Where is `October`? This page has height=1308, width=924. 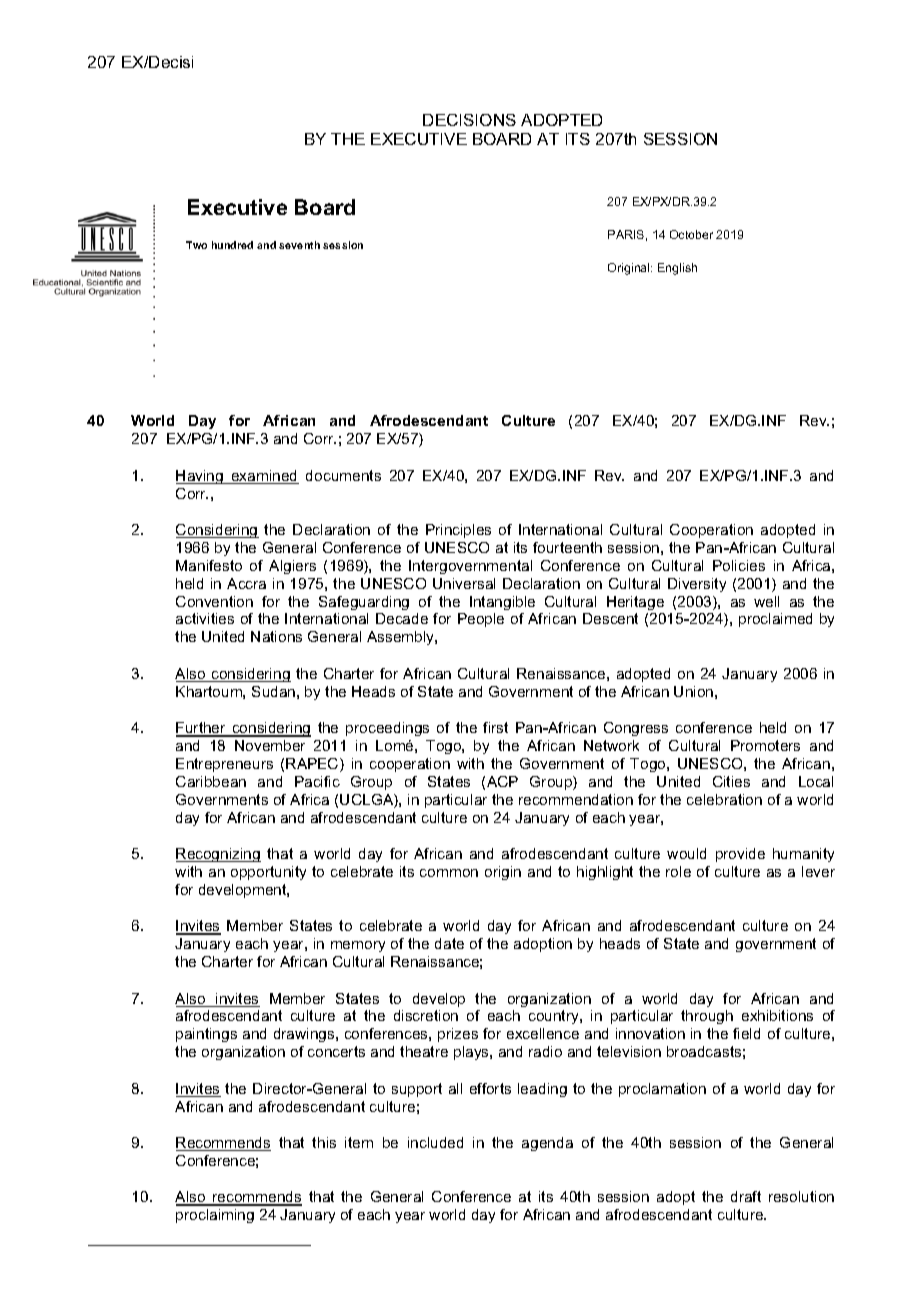 October is located at coordinates (691, 234).
